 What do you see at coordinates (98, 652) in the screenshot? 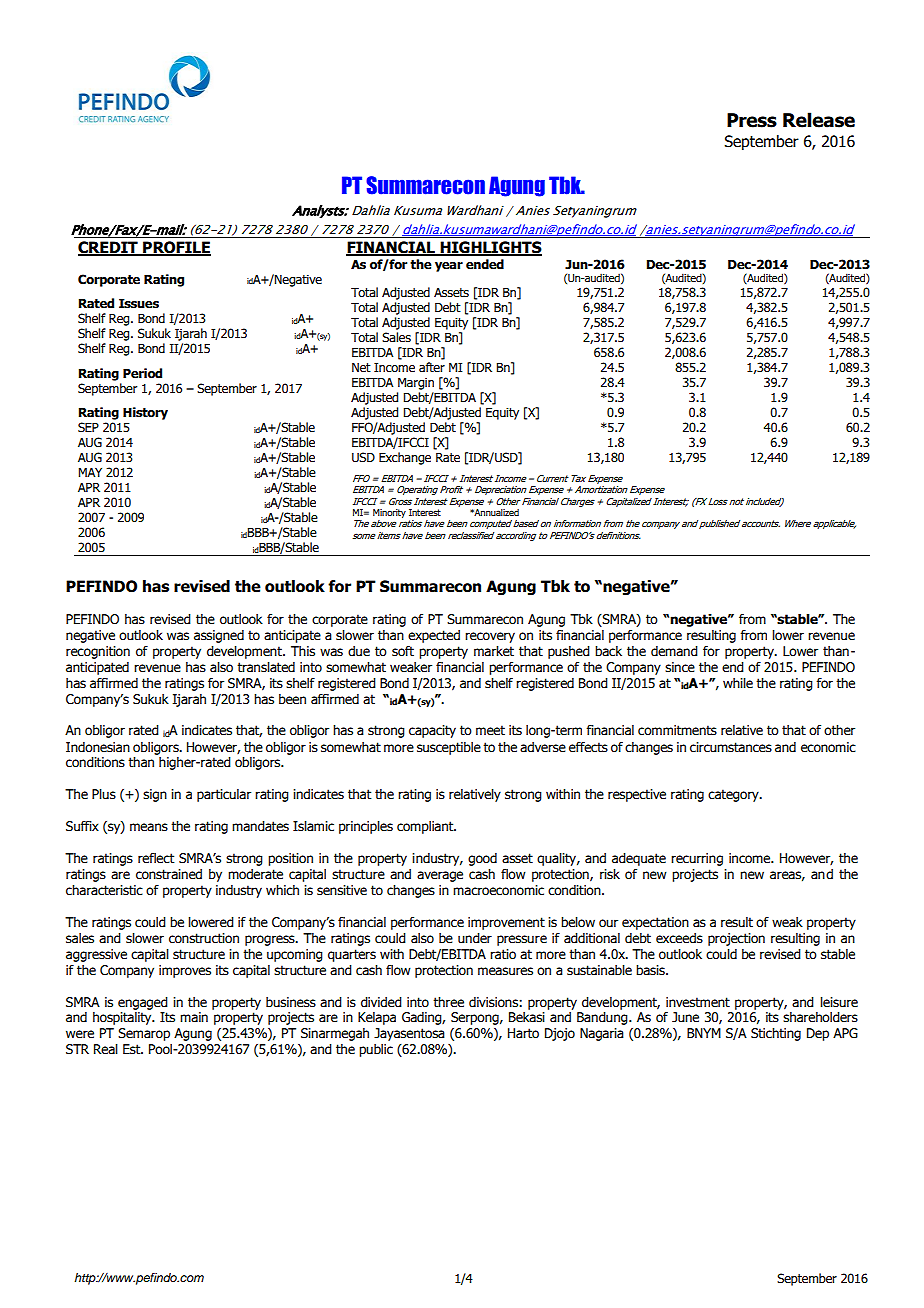
I see `recognition` at bounding box center [98, 652].
